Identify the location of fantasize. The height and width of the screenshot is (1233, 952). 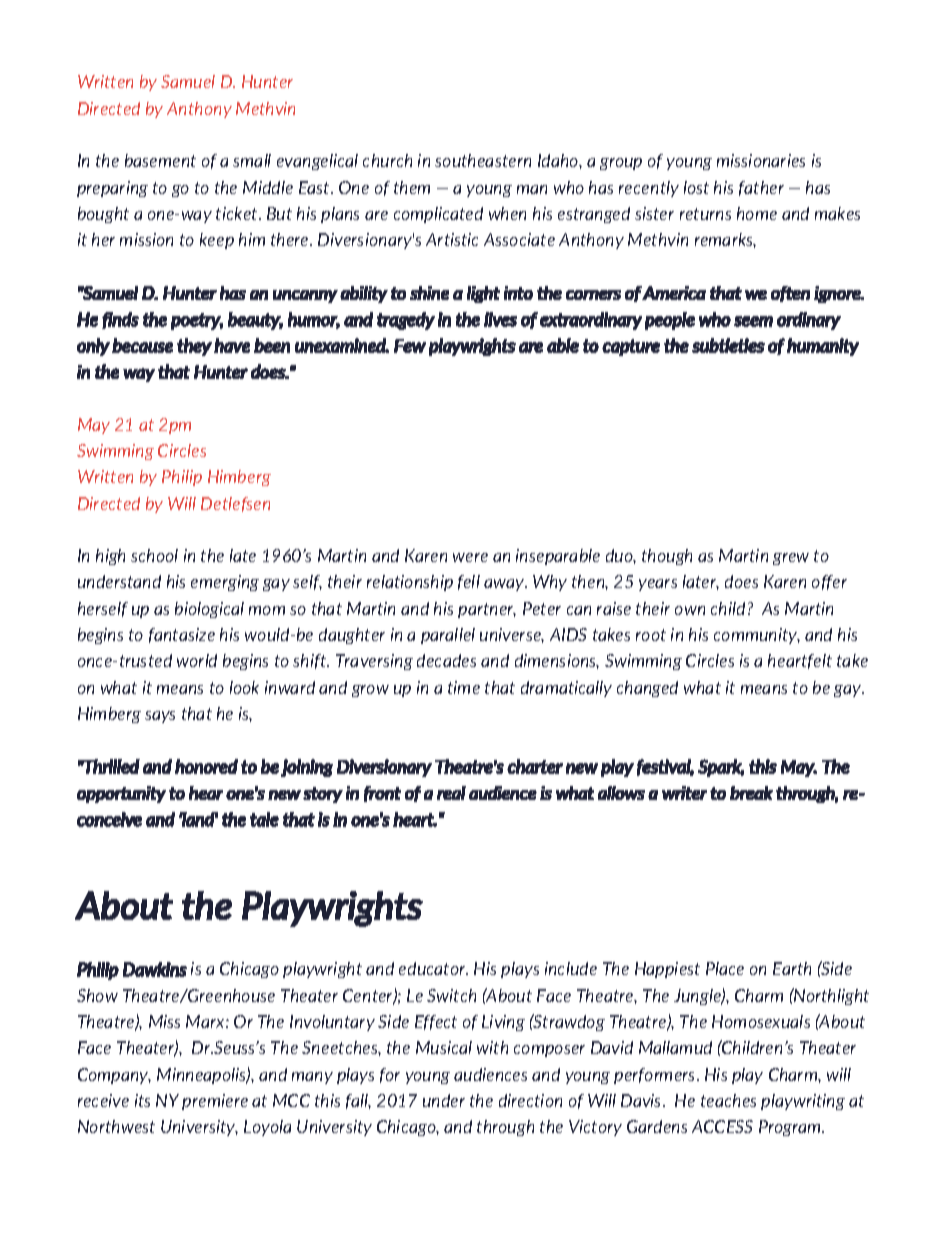
(182, 635).
